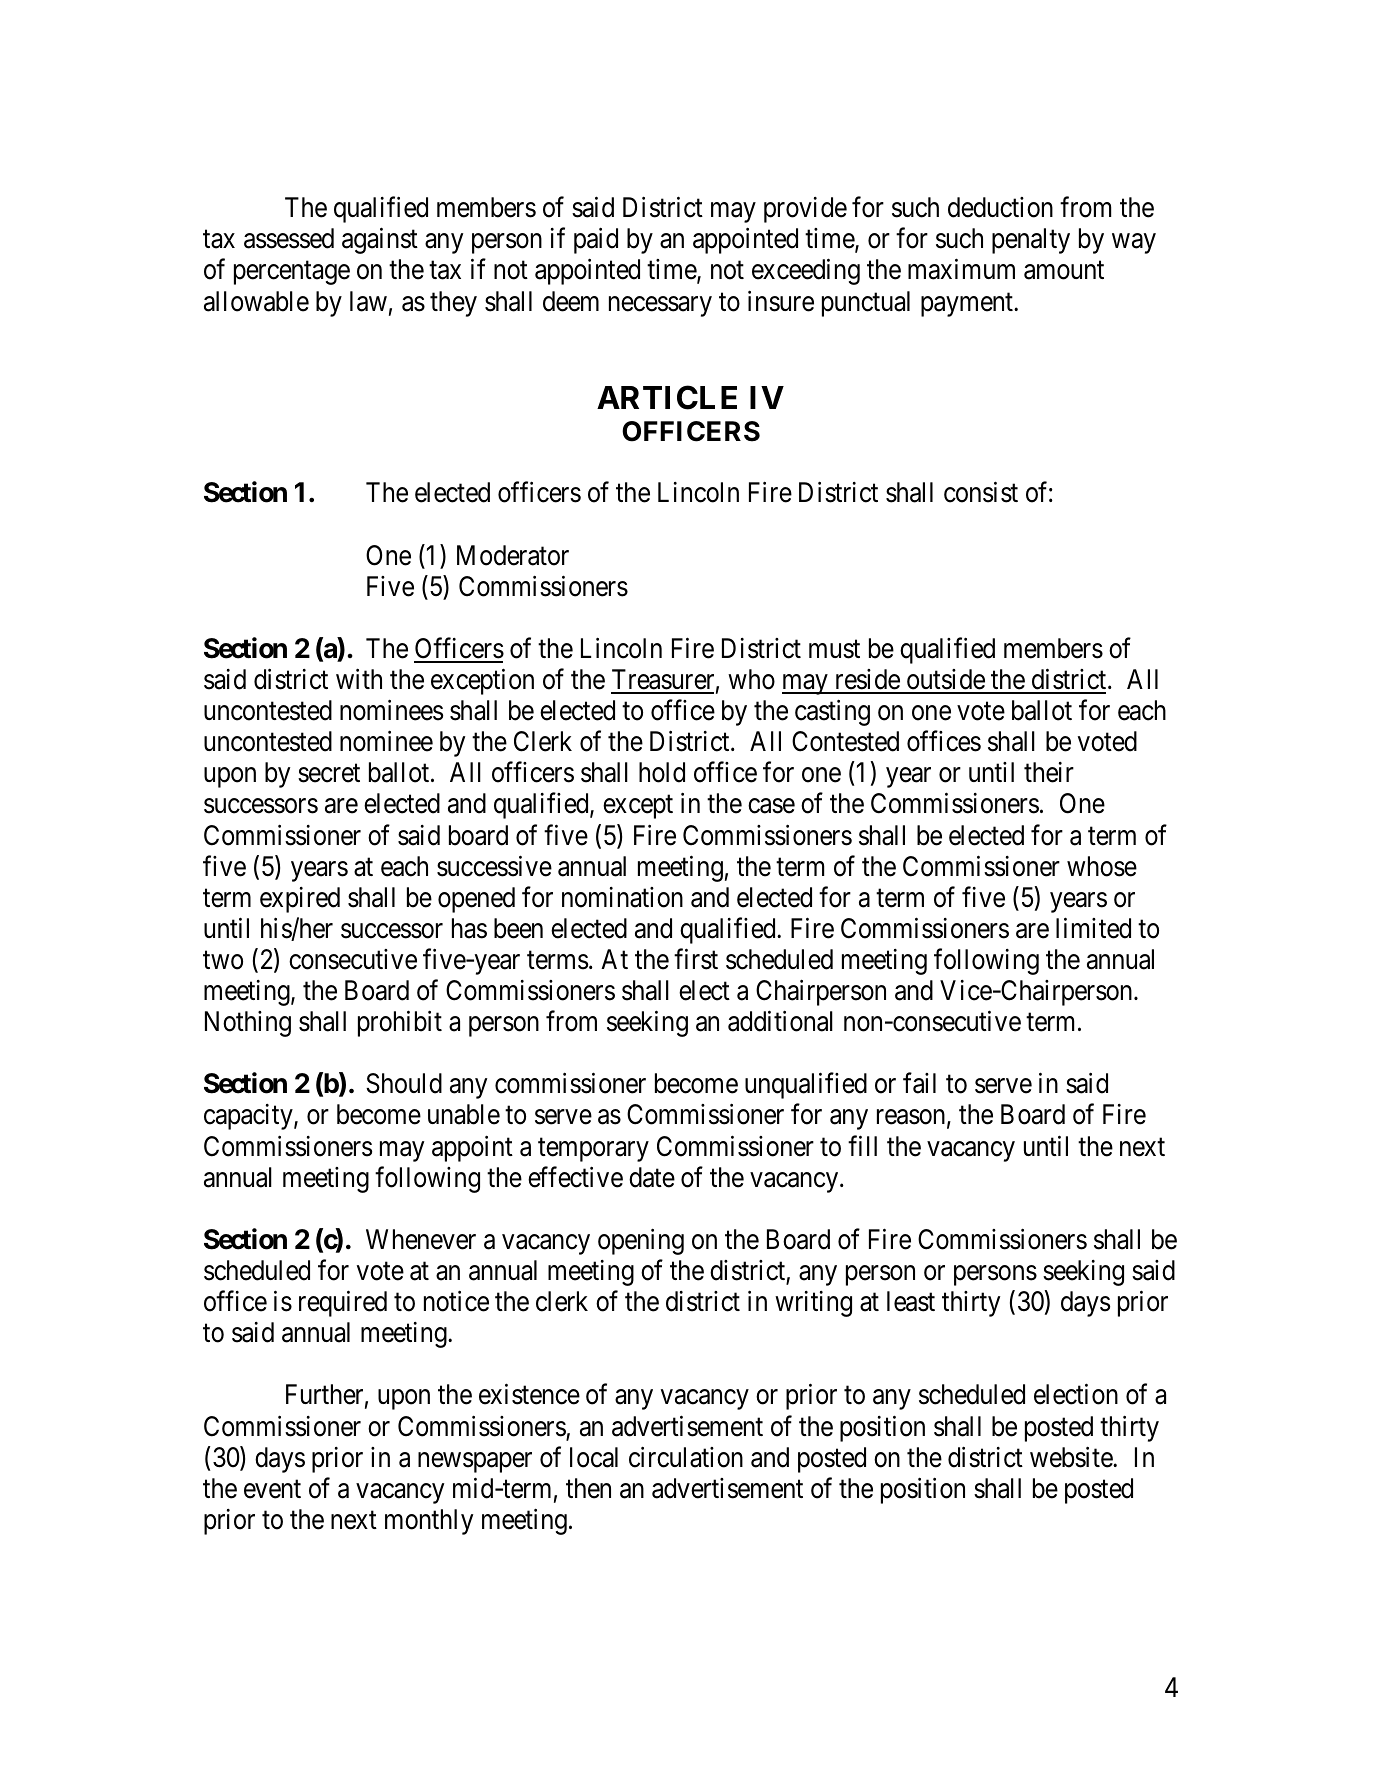 This screenshot has height=1785, width=1380. I want to click on nomination, so click(622, 897).
